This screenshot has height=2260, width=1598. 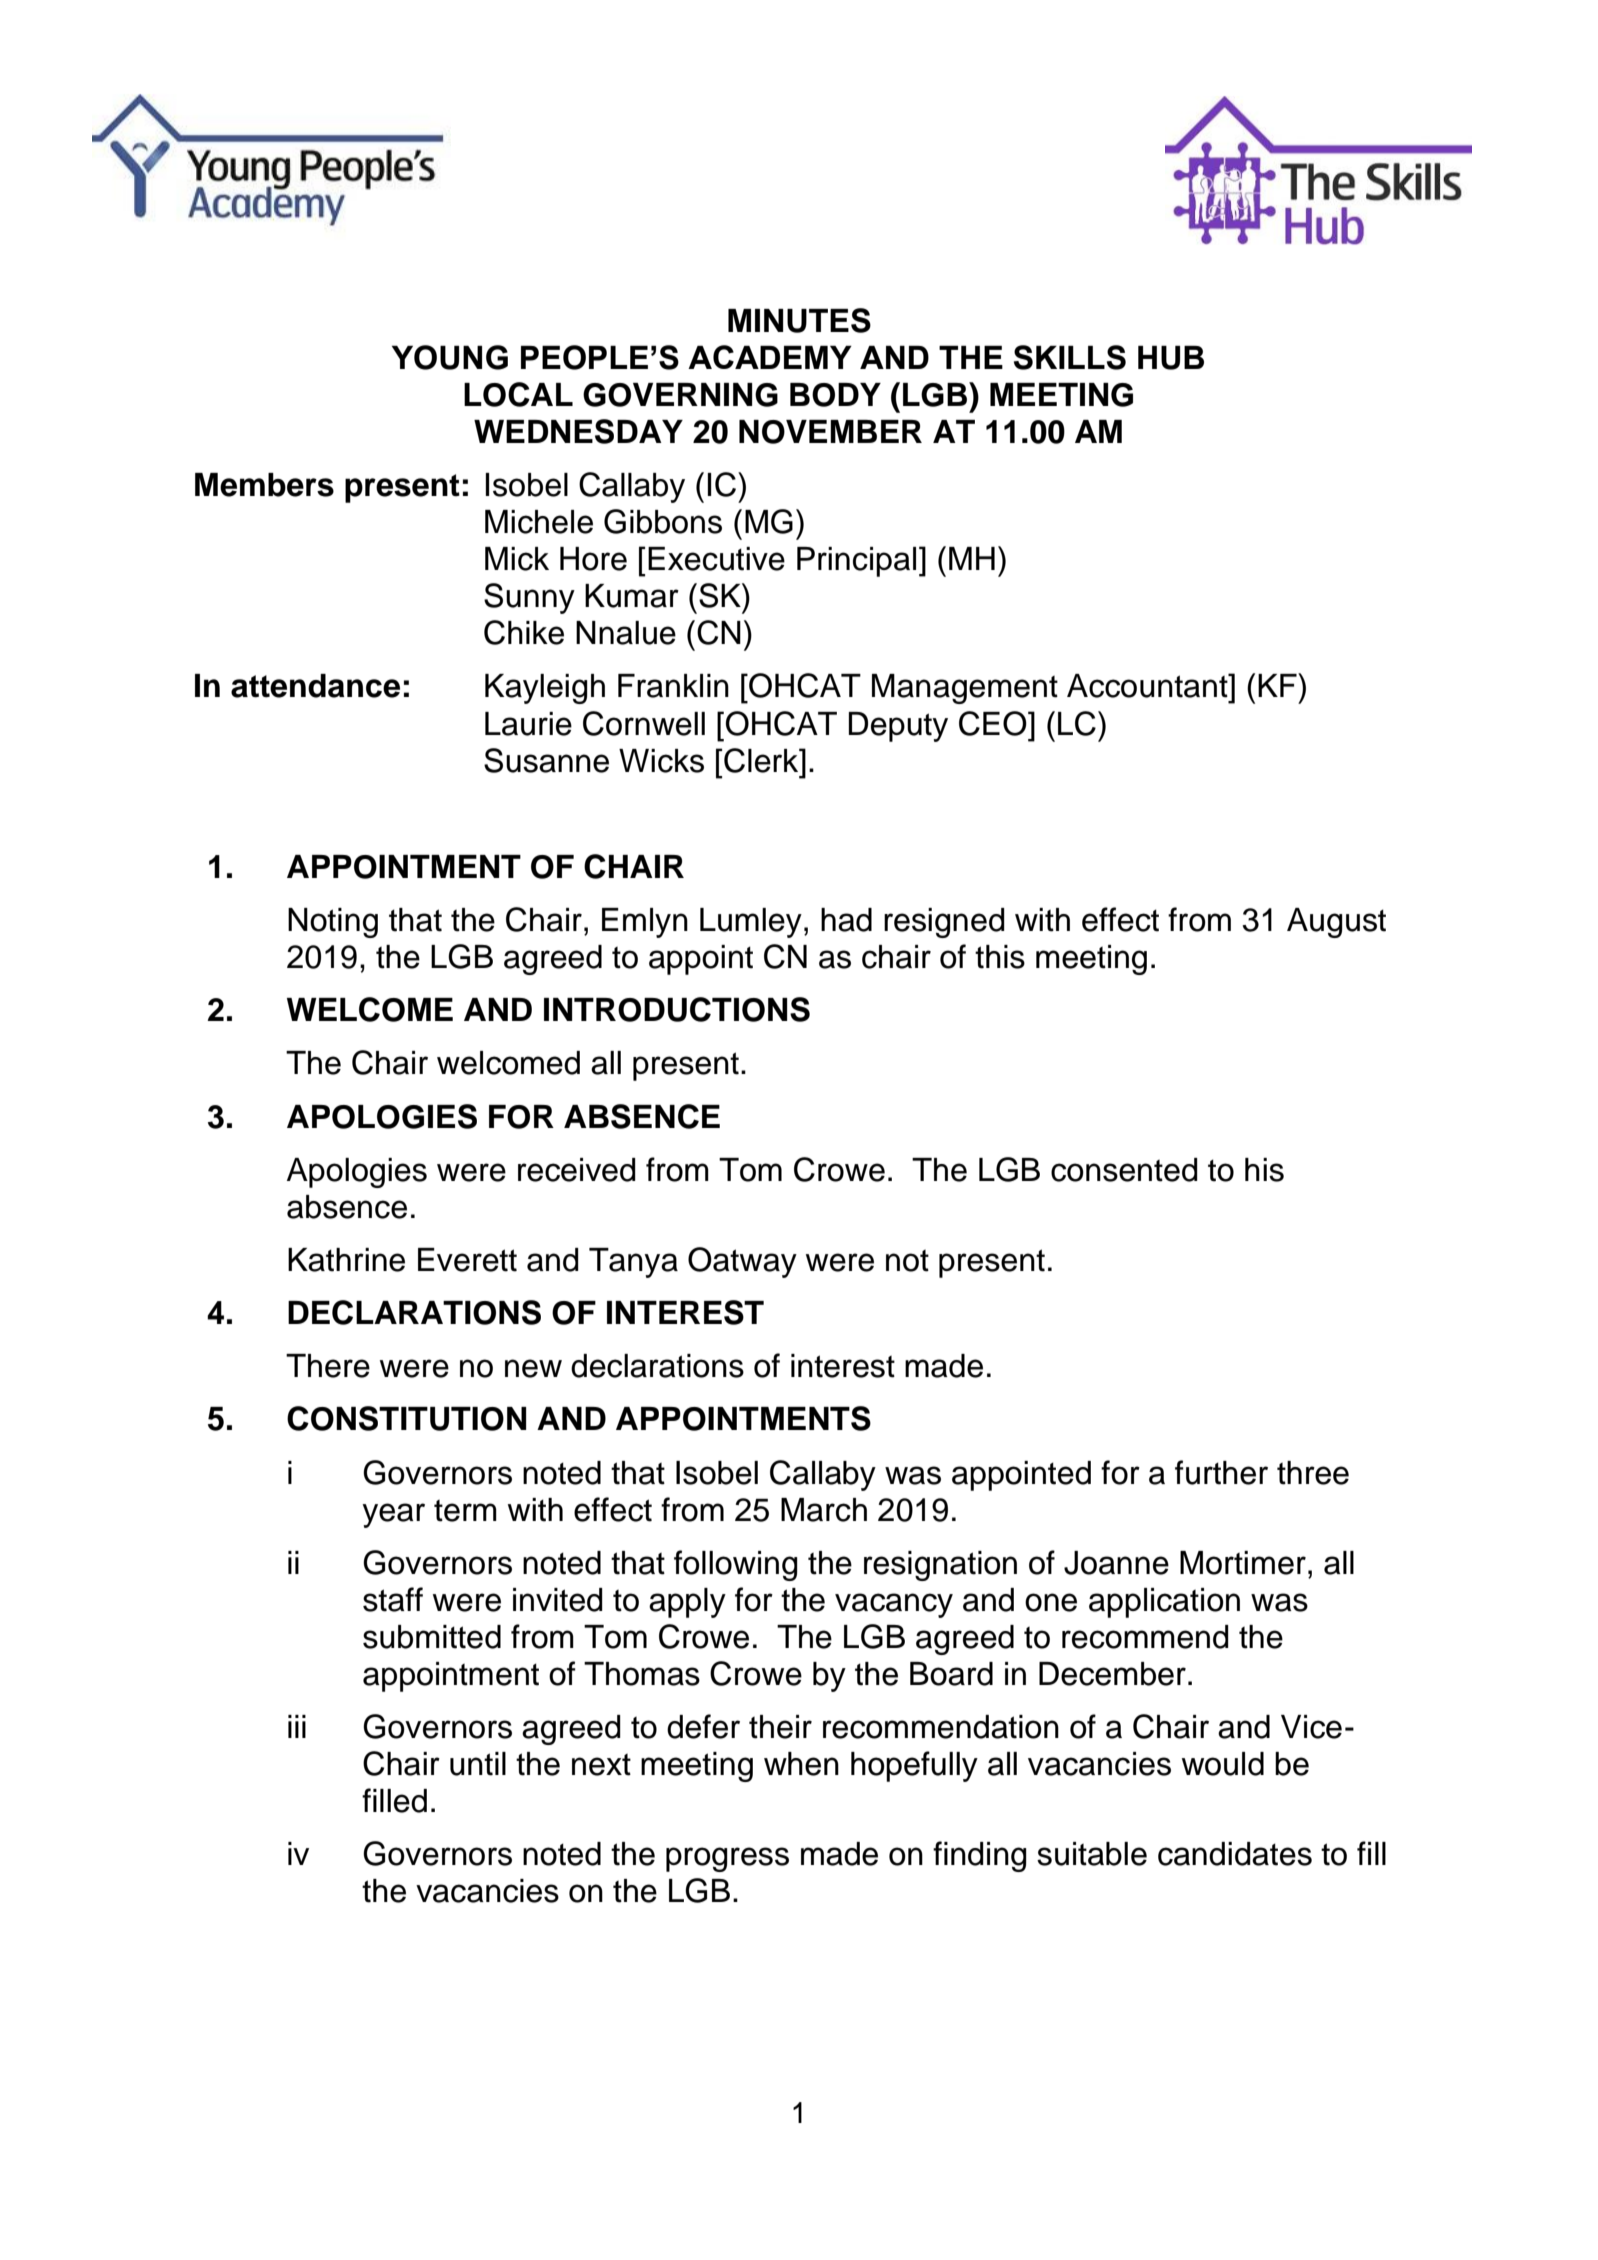 I want to click on received, so click(x=577, y=1170).
